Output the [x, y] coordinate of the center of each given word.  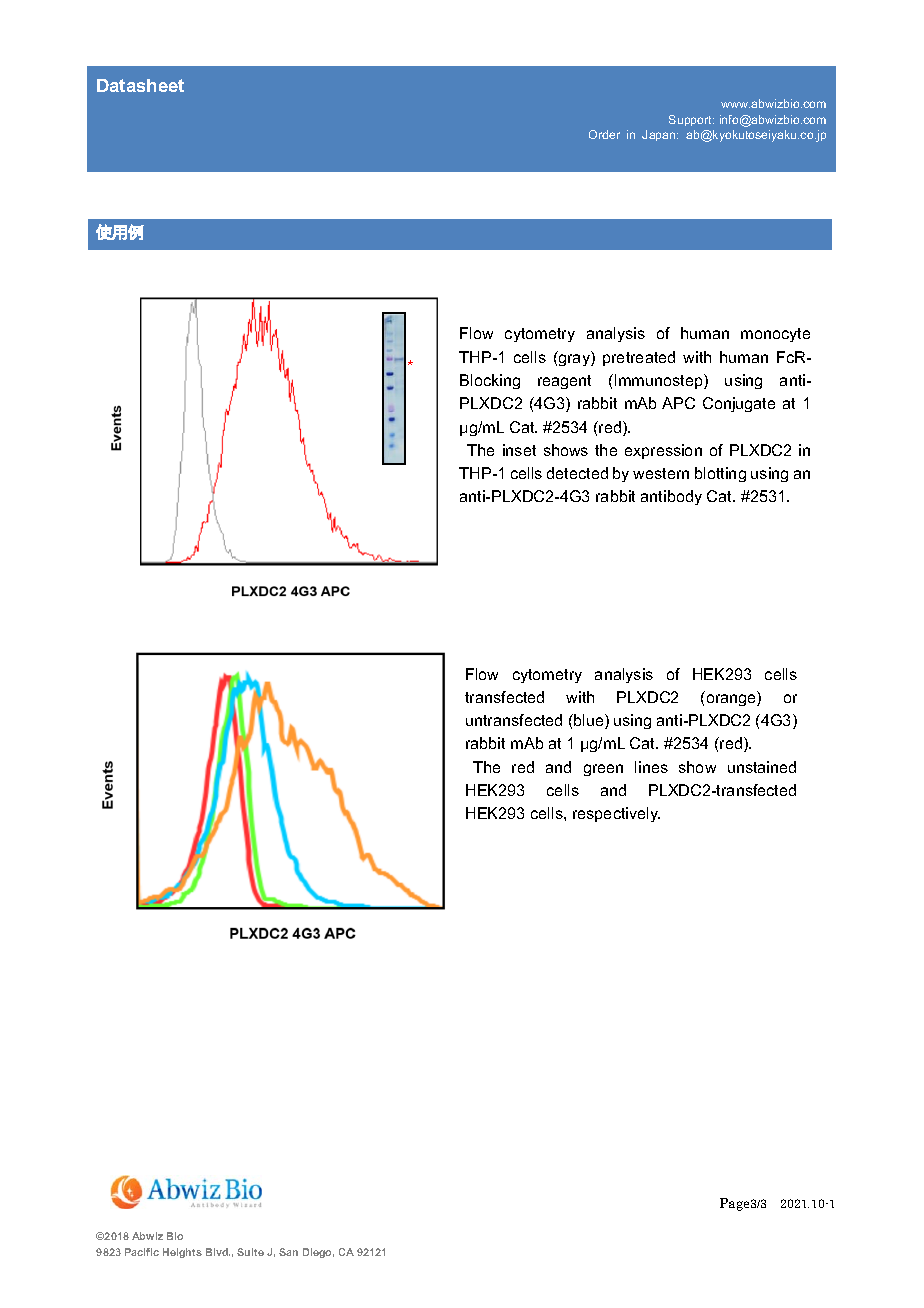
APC [678, 403]
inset [519, 450]
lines [651, 767]
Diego [318, 1253]
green [603, 770]
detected [577, 473]
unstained [762, 767]
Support [691, 120]
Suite [250, 1252]
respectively [616, 814]
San [288, 1252]
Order [604, 134]
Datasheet [140, 85]
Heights [182, 1253]
